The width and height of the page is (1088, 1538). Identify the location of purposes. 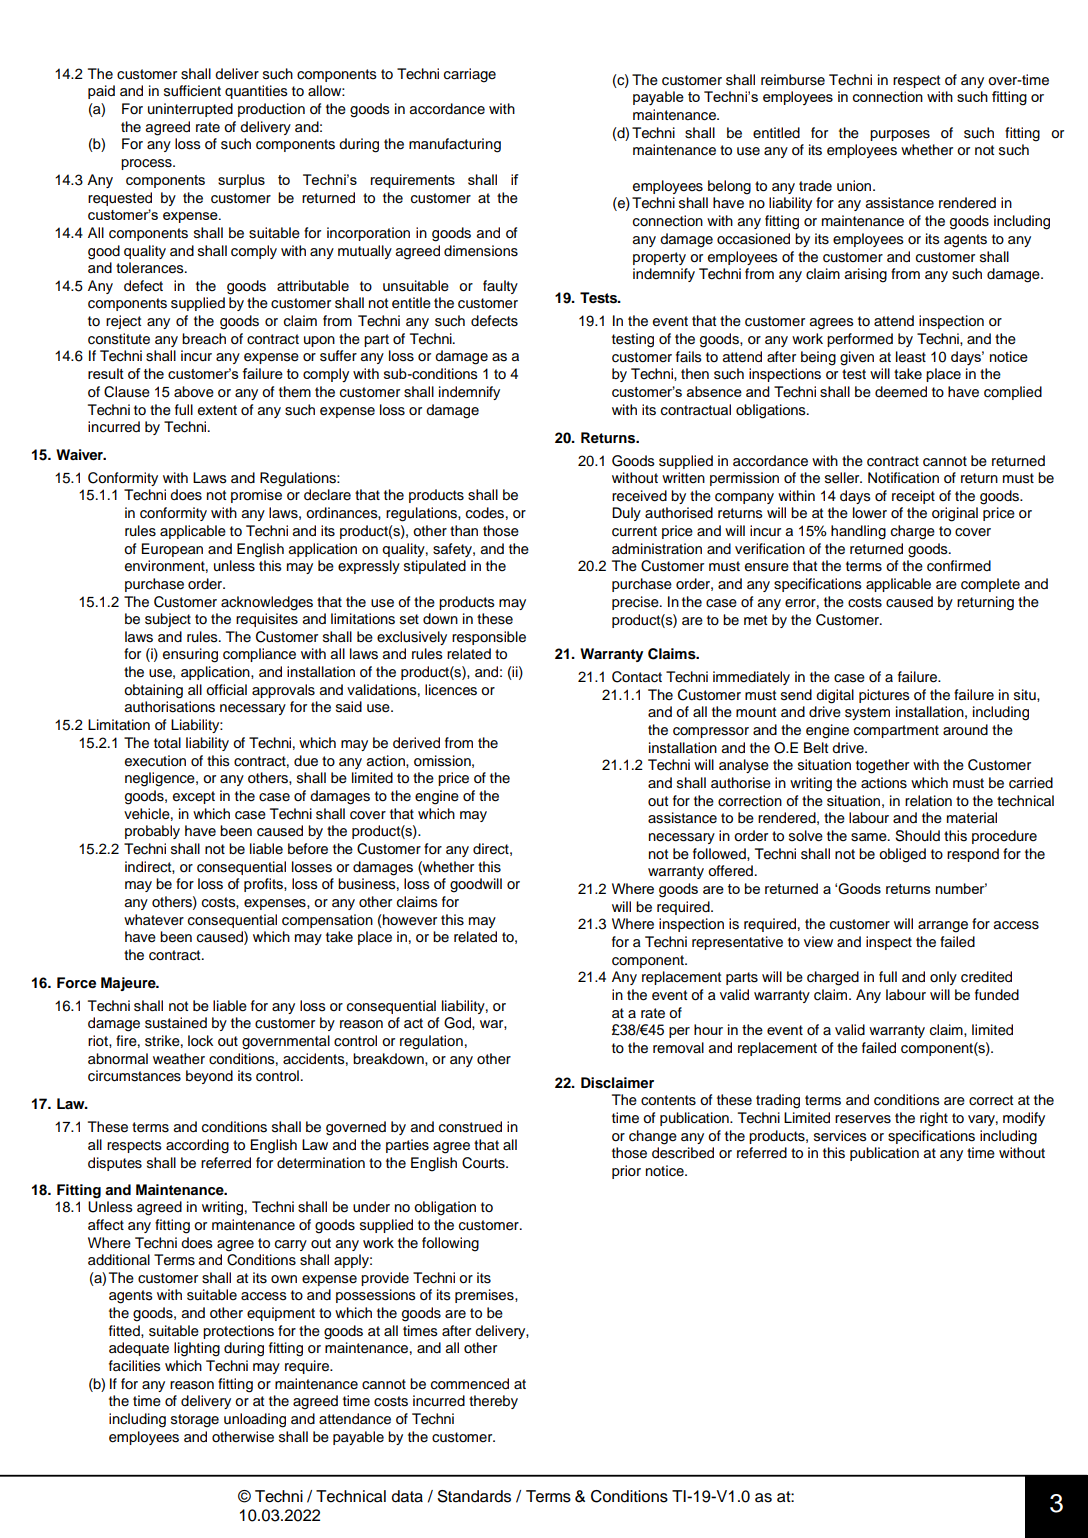
(900, 135).
